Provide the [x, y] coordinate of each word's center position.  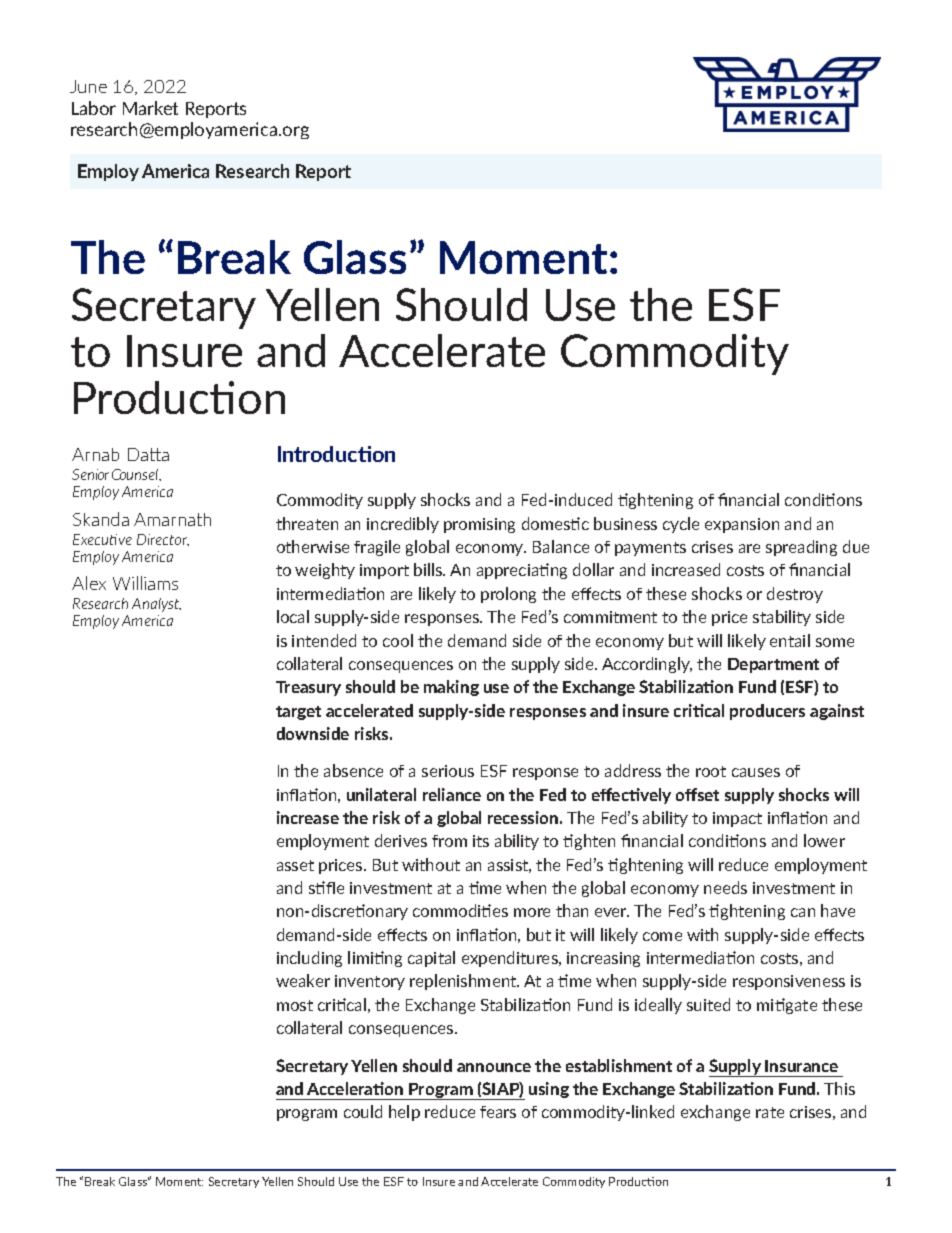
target [298, 713]
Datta [148, 454]
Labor [94, 108]
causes [756, 772]
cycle [681, 525]
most [295, 1005]
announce [494, 1067]
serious [448, 771]
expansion [742, 525]
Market [150, 108]
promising [479, 525]
